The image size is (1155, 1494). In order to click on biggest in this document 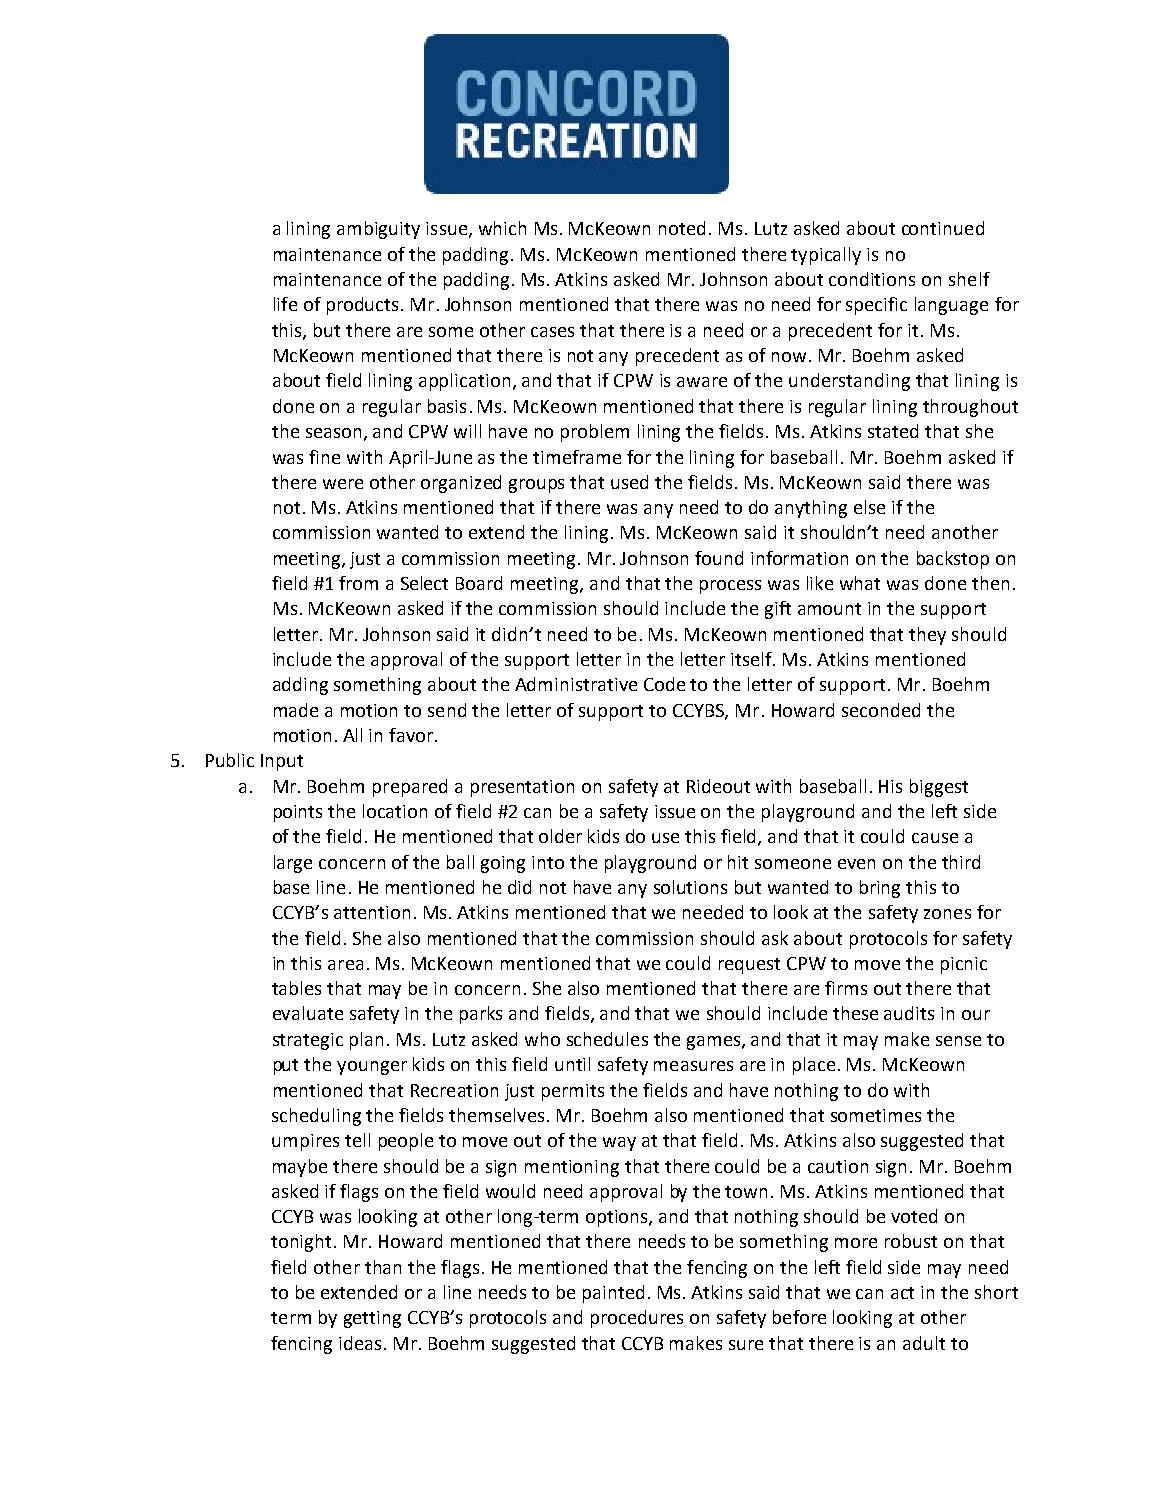, I will do `click(939, 788)`.
